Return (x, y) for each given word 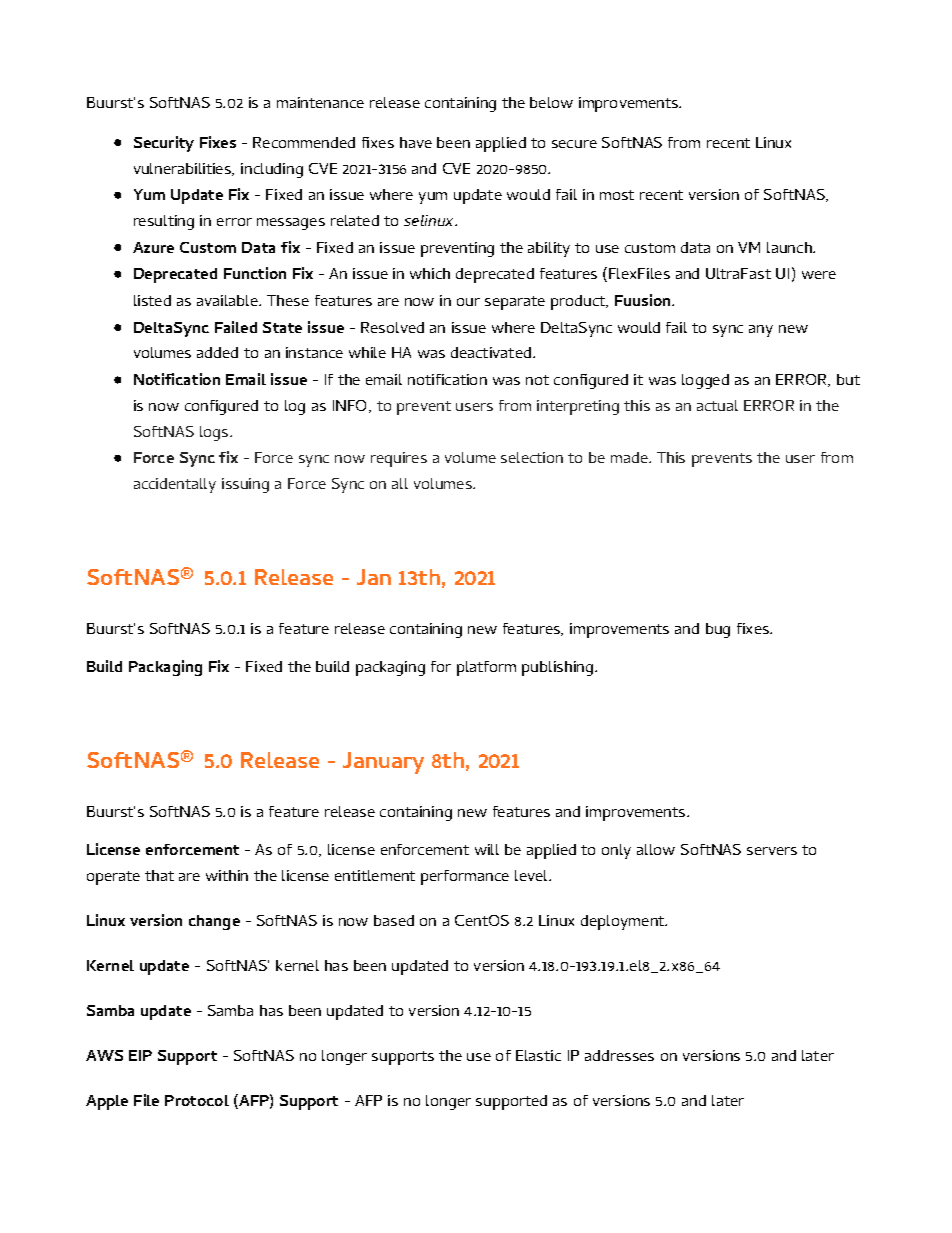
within (227, 875)
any (761, 331)
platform (486, 668)
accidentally (175, 485)
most (617, 195)
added (217, 352)
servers (772, 851)
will (487, 849)
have (416, 142)
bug (718, 630)
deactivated (492, 352)
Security (164, 144)
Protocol (197, 1100)
